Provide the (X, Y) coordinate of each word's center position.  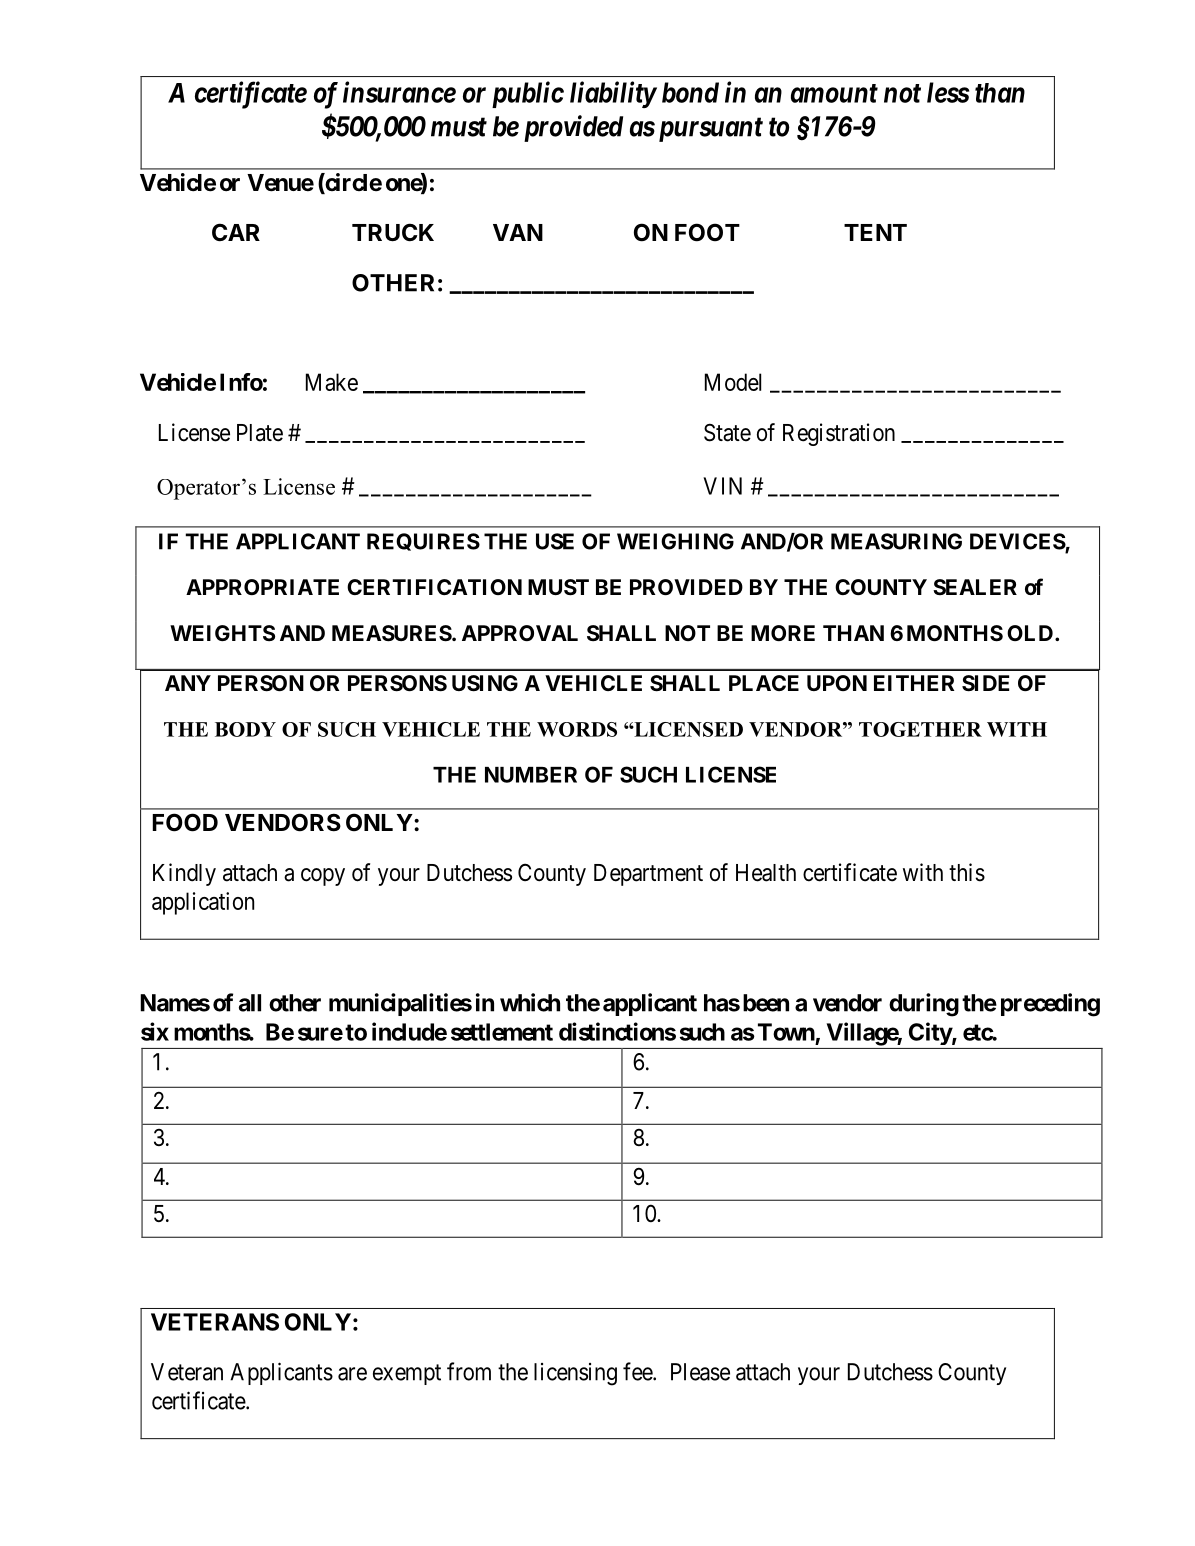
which (530, 1002)
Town (786, 1032)
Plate (260, 433)
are (352, 1374)
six (155, 1031)
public (528, 94)
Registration (839, 434)
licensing (575, 1374)
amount (834, 93)
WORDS (577, 729)
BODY (245, 729)
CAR (236, 232)
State (727, 432)
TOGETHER (920, 729)
